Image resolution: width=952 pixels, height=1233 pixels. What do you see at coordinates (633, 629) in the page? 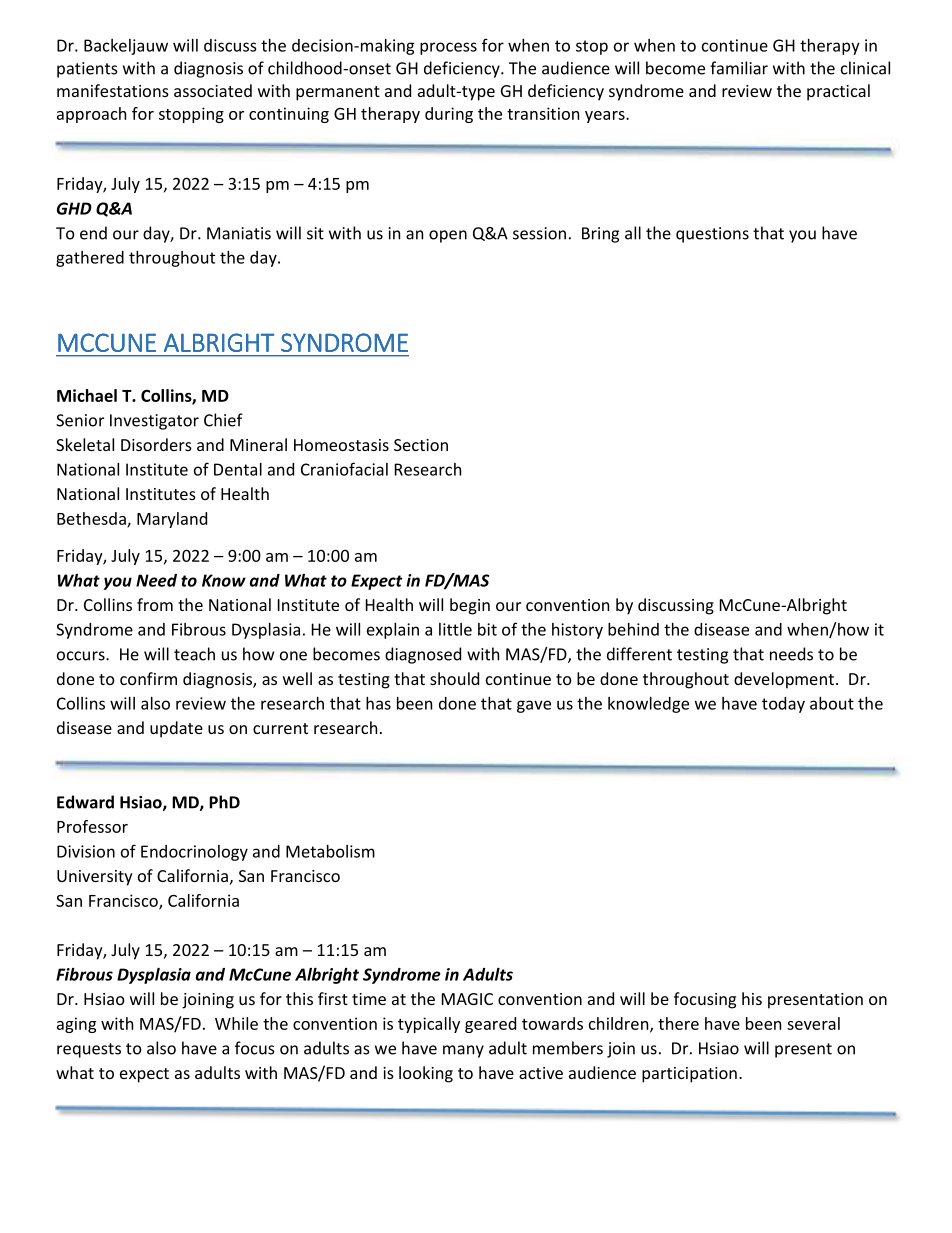
I see `behind` at bounding box center [633, 629].
